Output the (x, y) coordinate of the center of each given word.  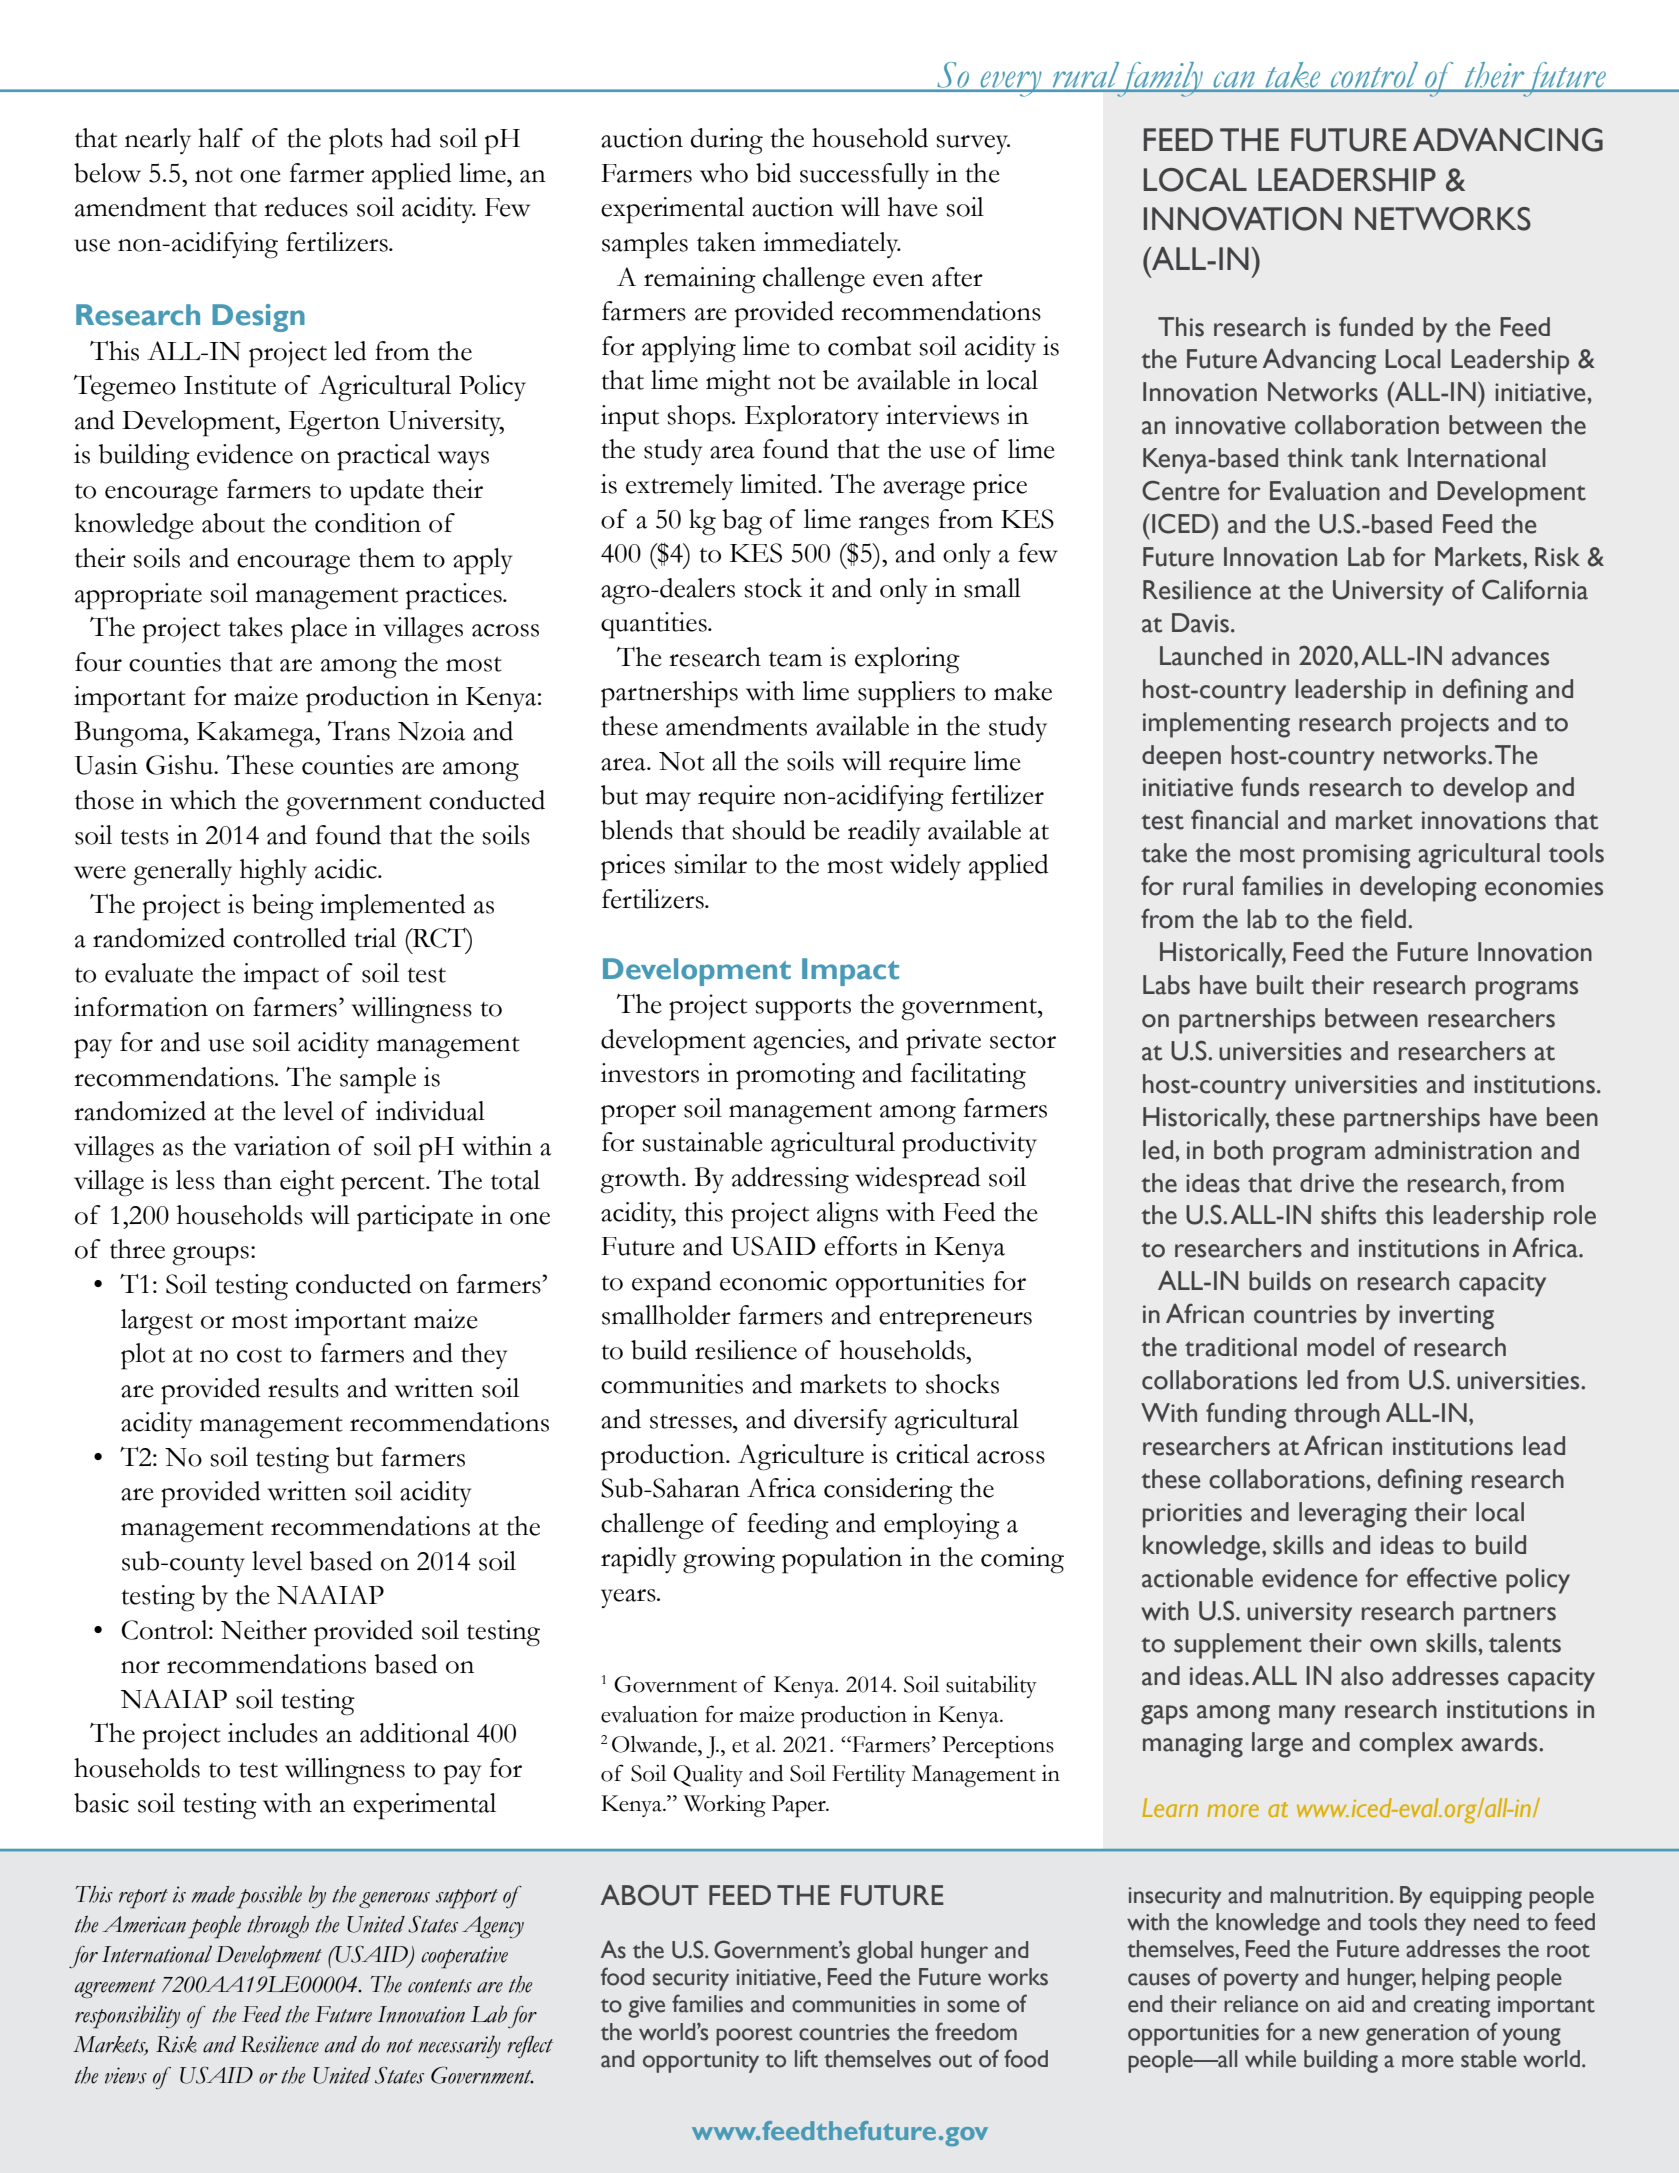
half (220, 138)
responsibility (127, 2017)
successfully (864, 176)
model (1340, 1347)
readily (884, 833)
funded (1376, 326)
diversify (840, 1422)
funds (1270, 786)
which (203, 800)
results (303, 1388)
